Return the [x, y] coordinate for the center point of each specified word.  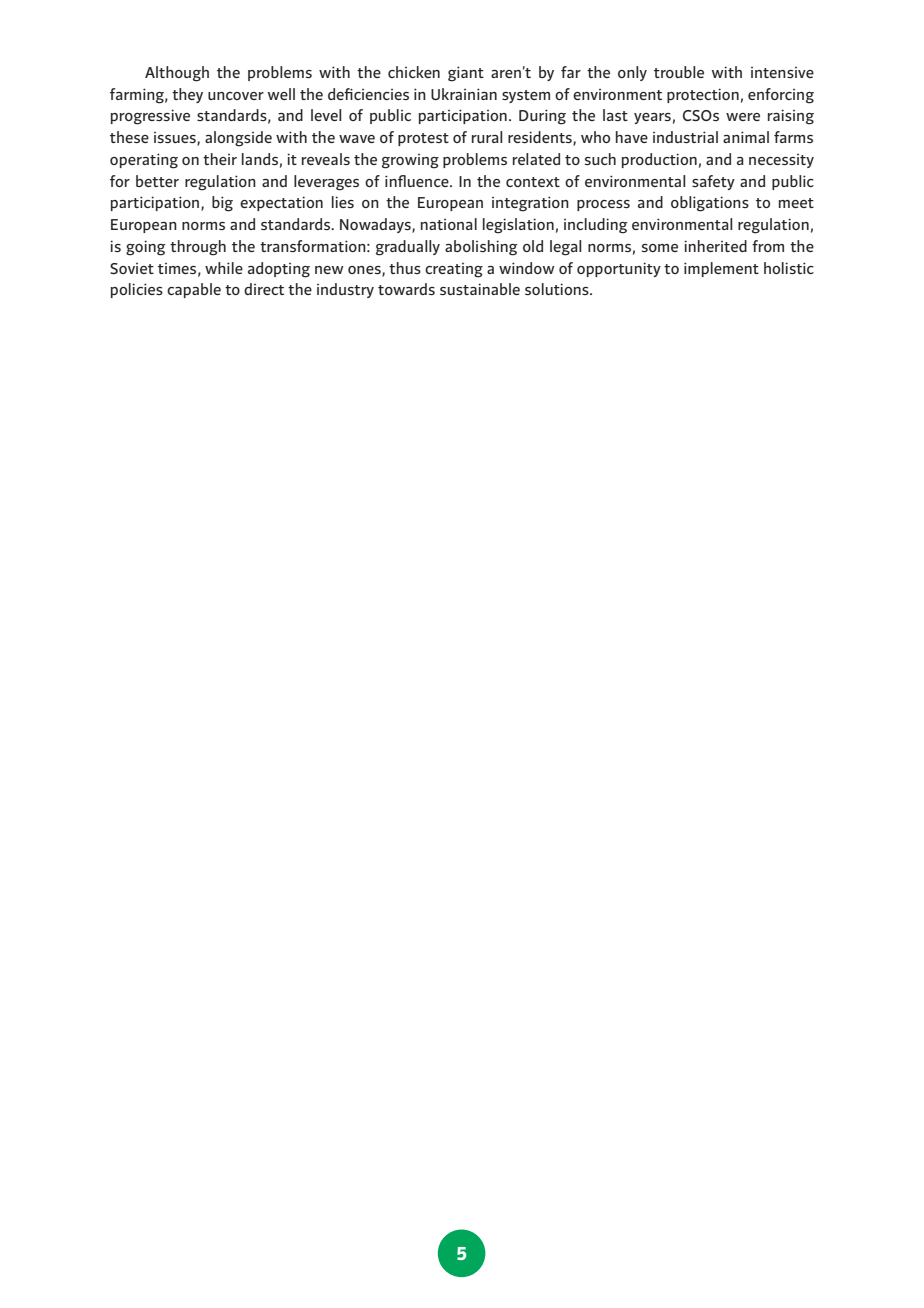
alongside [238, 139]
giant [466, 74]
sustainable [480, 289]
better [157, 181]
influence [418, 181]
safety [713, 182]
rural [487, 137]
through [198, 248]
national [449, 224]
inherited [715, 246]
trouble [679, 72]
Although [177, 74]
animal [746, 137]
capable [194, 290]
